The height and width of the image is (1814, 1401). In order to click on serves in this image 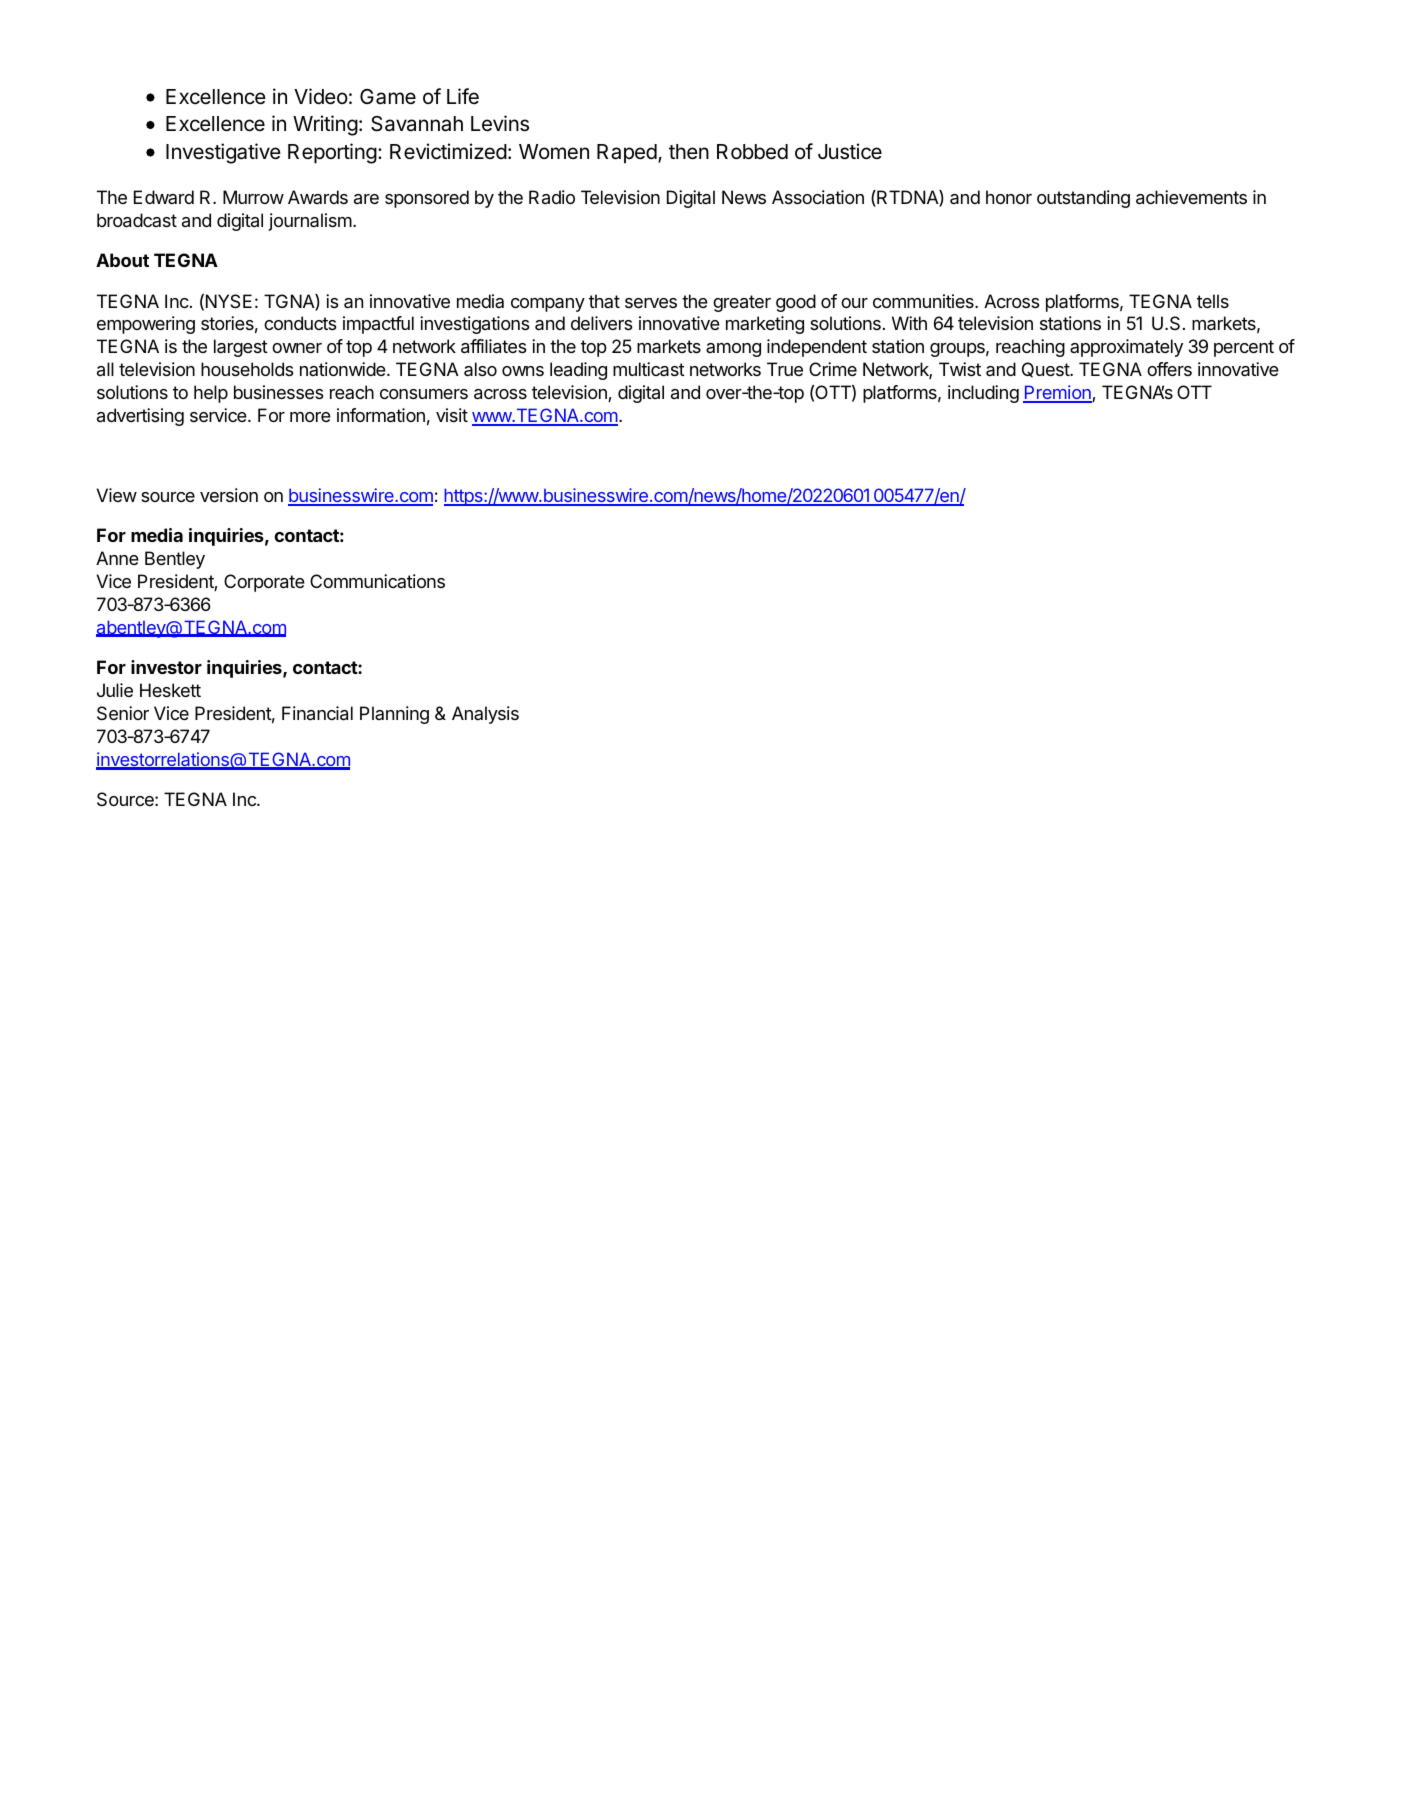, I will do `click(651, 303)`.
